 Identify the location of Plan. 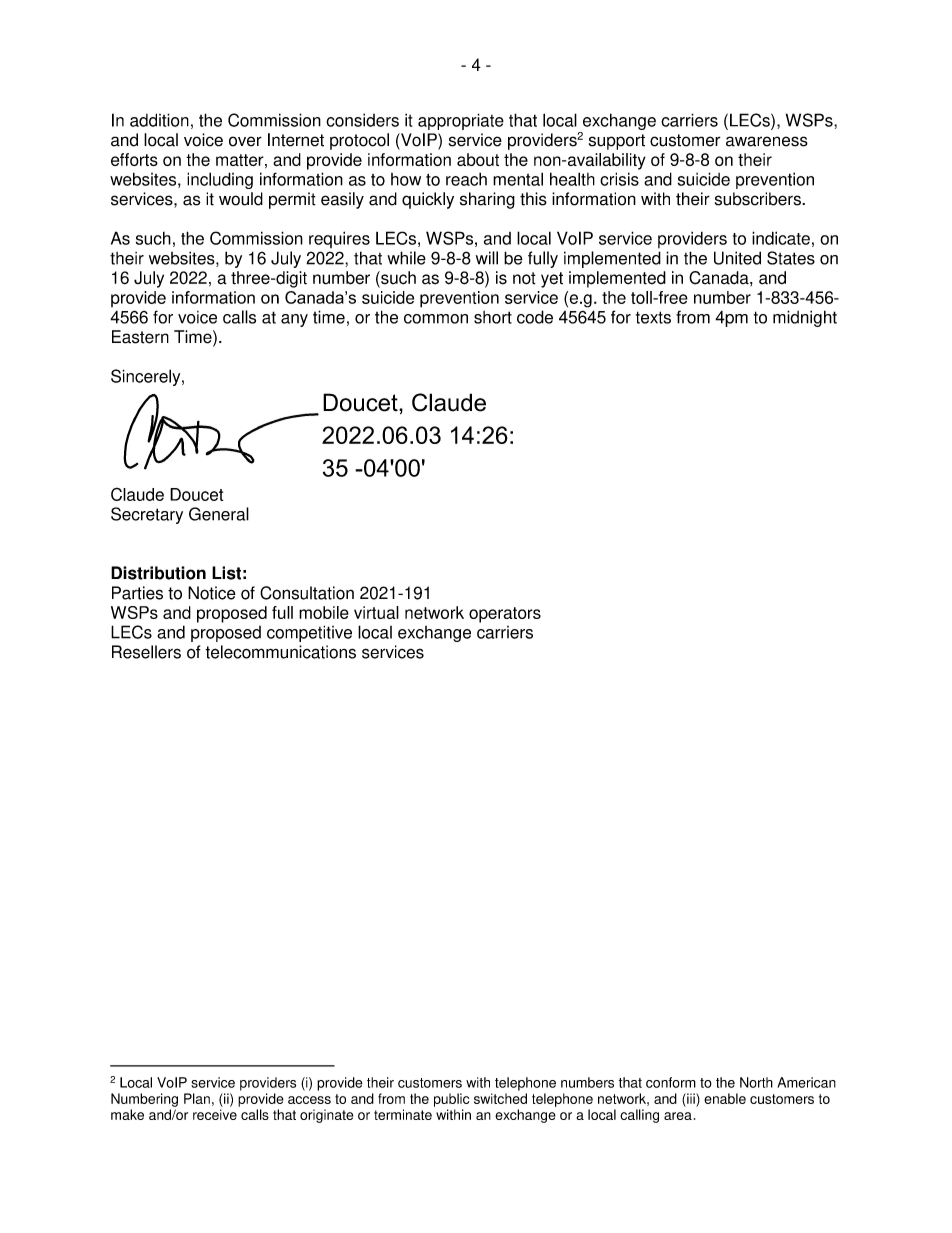
(197, 1098).
